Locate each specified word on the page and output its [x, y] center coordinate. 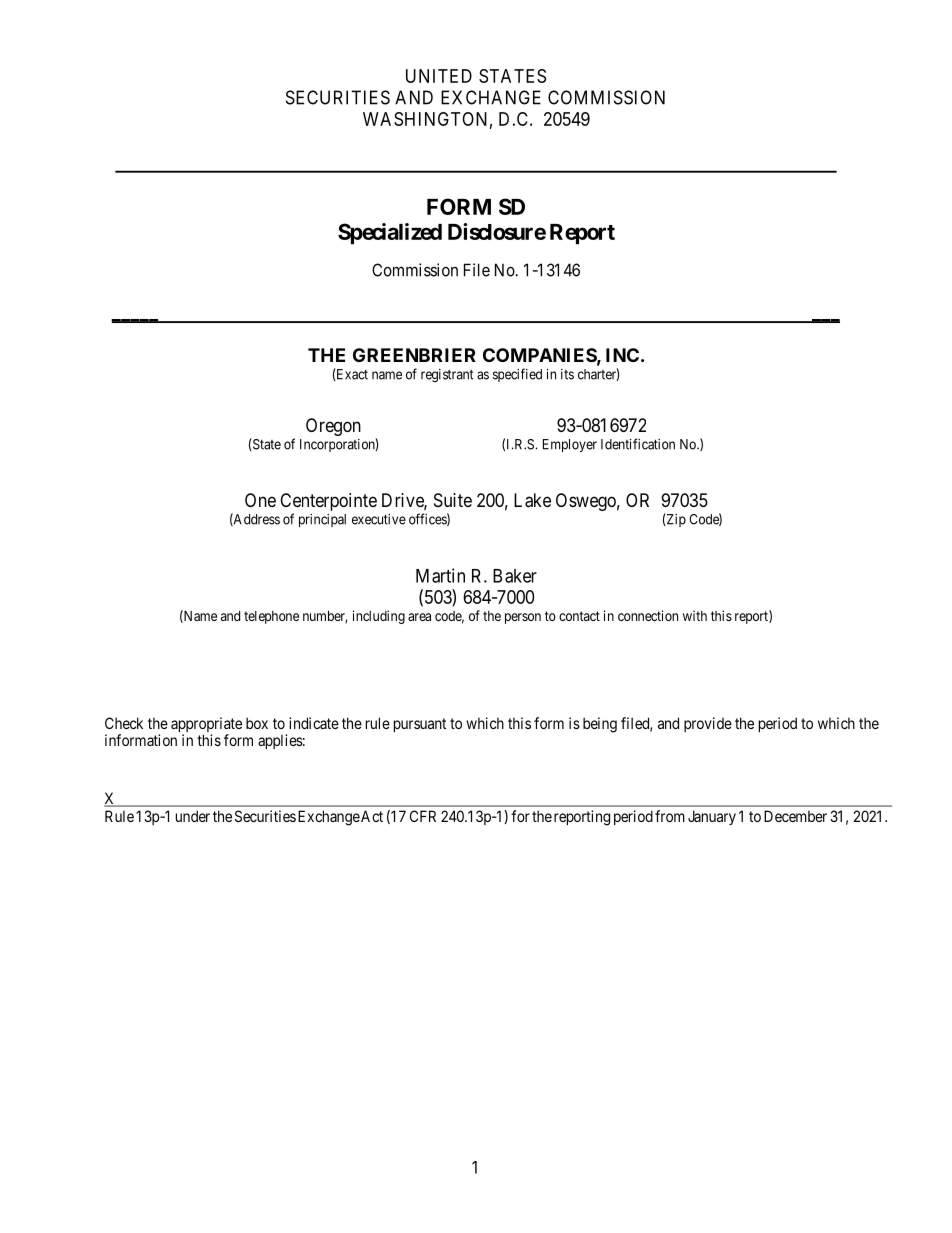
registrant [447, 376]
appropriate [206, 726]
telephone [271, 617]
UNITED [439, 76]
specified [517, 375]
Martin [440, 575]
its [567, 374]
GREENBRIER [414, 355]
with [695, 615]
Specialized [390, 234]
